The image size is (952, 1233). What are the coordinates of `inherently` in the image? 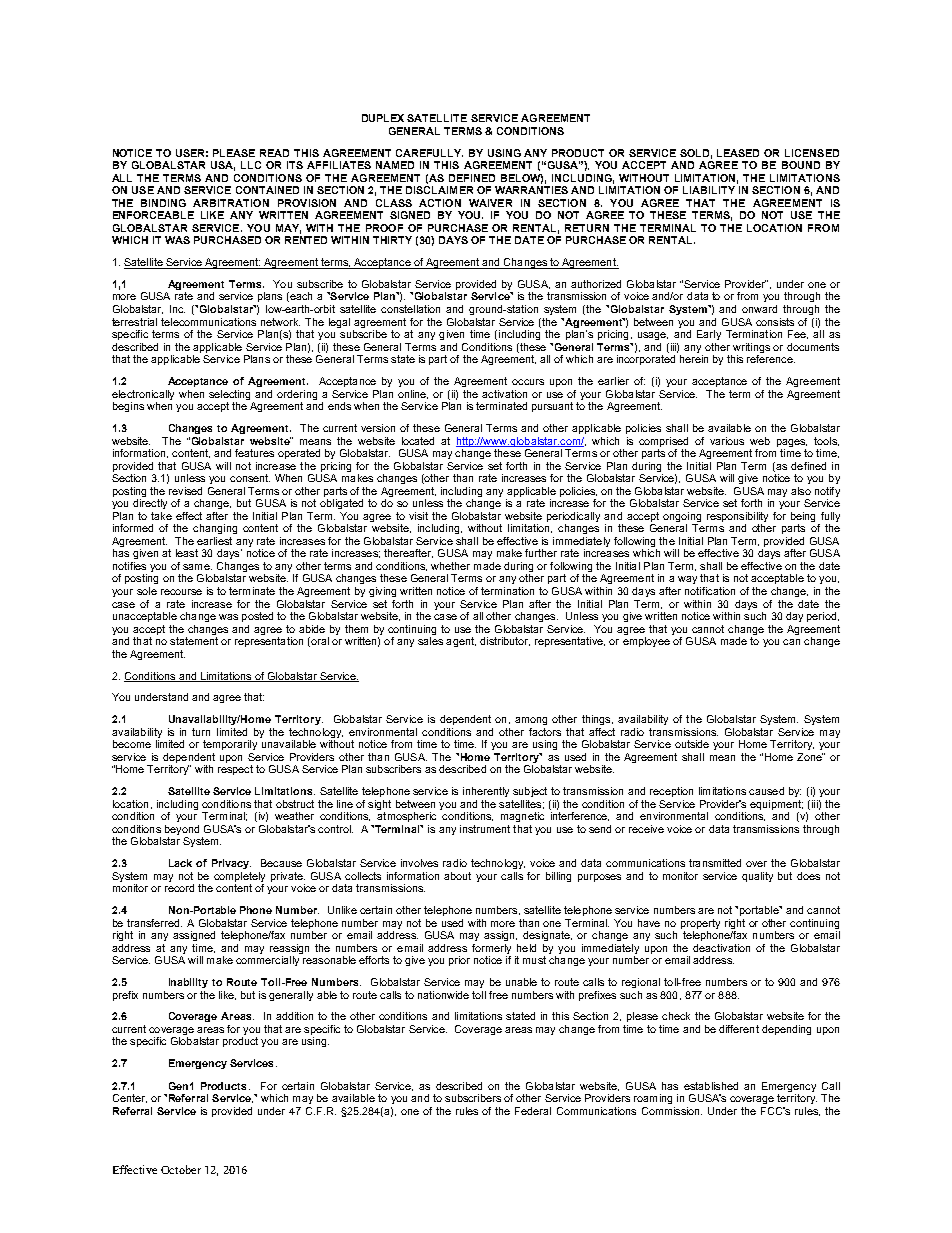 It's located at (486, 792).
